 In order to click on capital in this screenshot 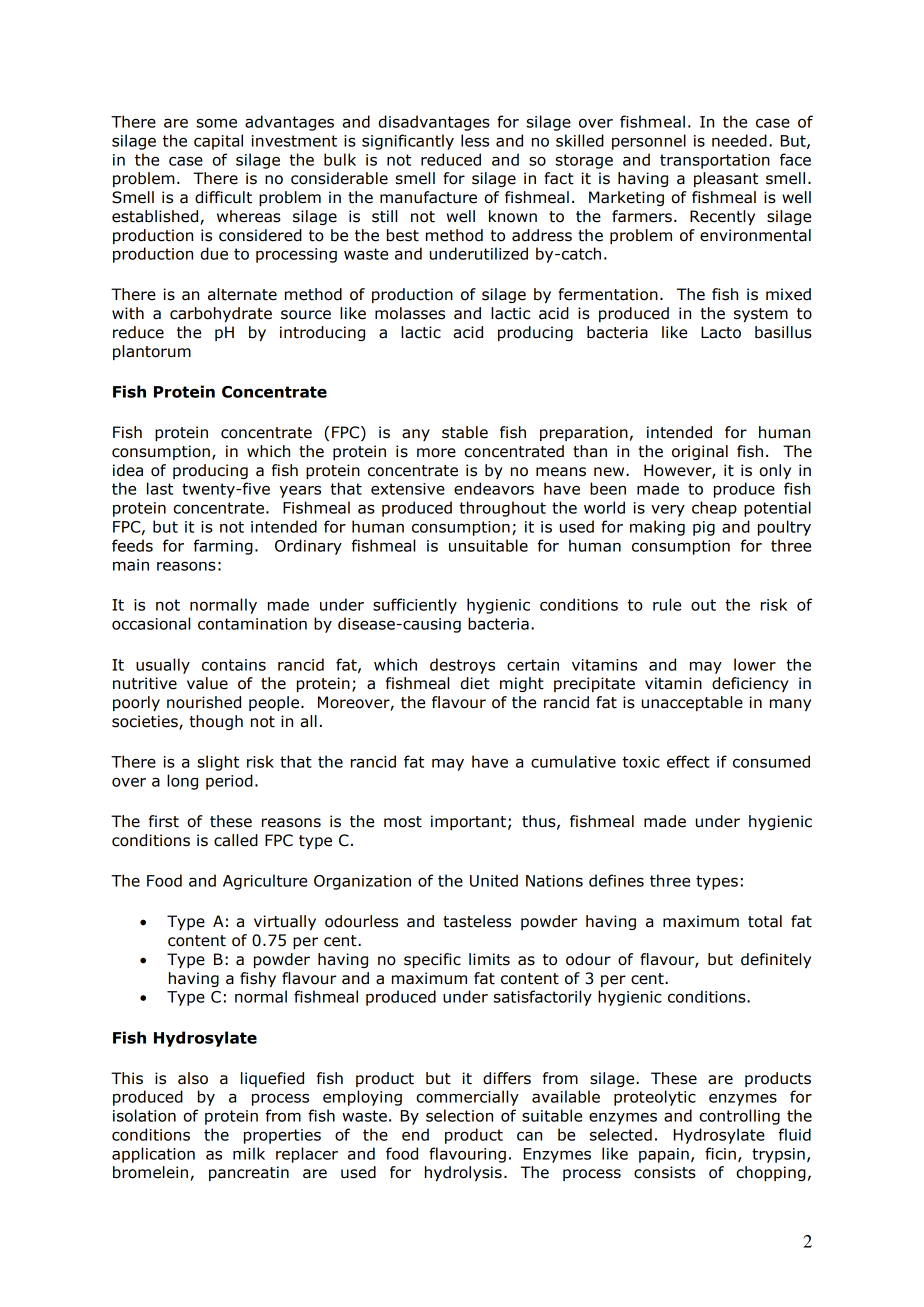, I will do `click(218, 142)`.
